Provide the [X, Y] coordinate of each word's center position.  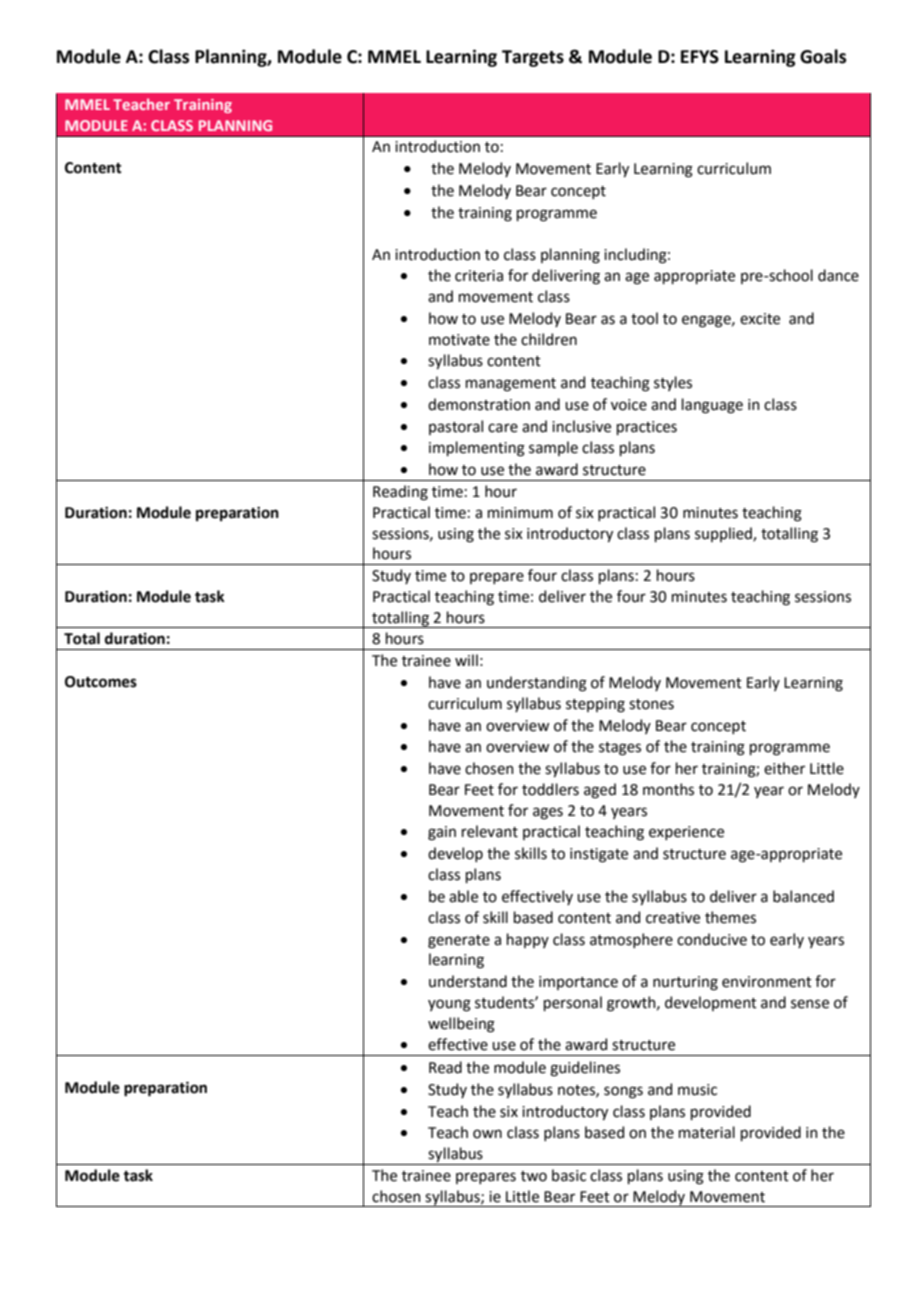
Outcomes [101, 682]
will [466, 660]
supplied [724, 534]
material [707, 1132]
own [487, 1134]
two [534, 1176]
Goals [823, 56]
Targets [533, 58]
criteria [479, 276]
